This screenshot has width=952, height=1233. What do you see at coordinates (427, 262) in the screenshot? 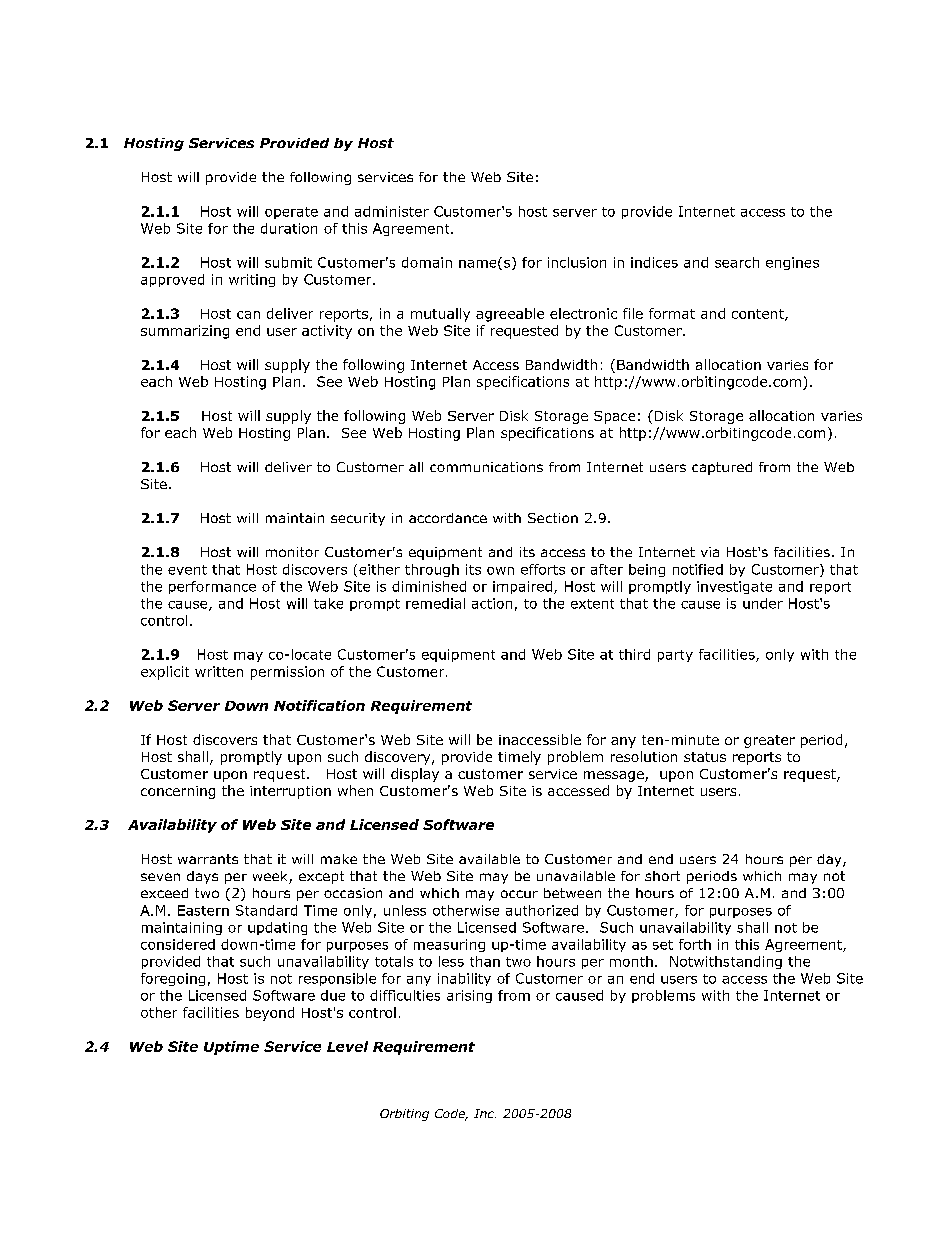
I see `domain` at bounding box center [427, 262].
